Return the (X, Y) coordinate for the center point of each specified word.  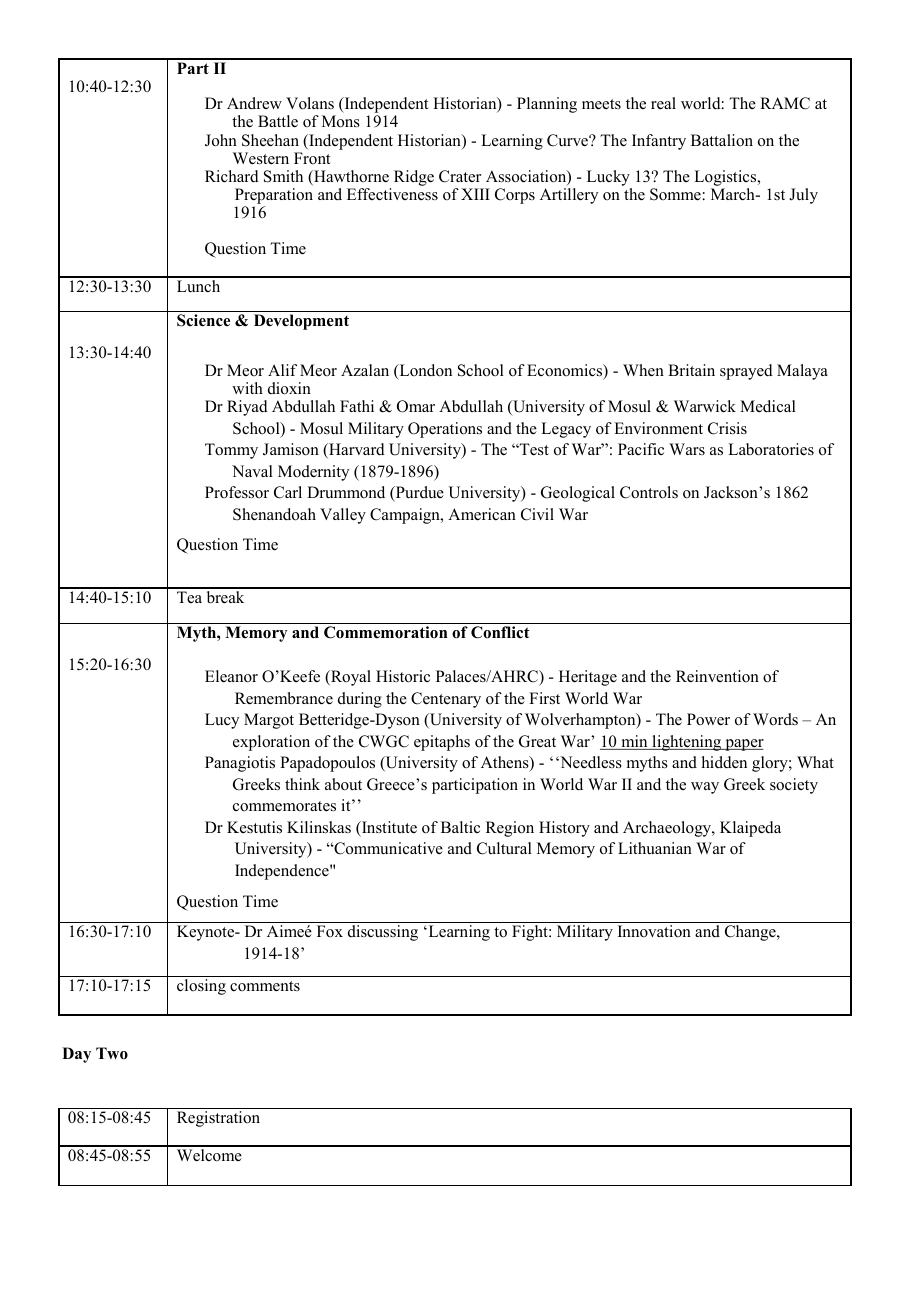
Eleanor (231, 676)
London (424, 371)
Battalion (722, 140)
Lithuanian (655, 848)
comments (265, 986)
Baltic (460, 827)
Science (203, 320)
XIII (475, 194)
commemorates (284, 806)
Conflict (500, 632)
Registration (218, 1119)
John (221, 140)
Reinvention (717, 676)
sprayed (746, 372)
